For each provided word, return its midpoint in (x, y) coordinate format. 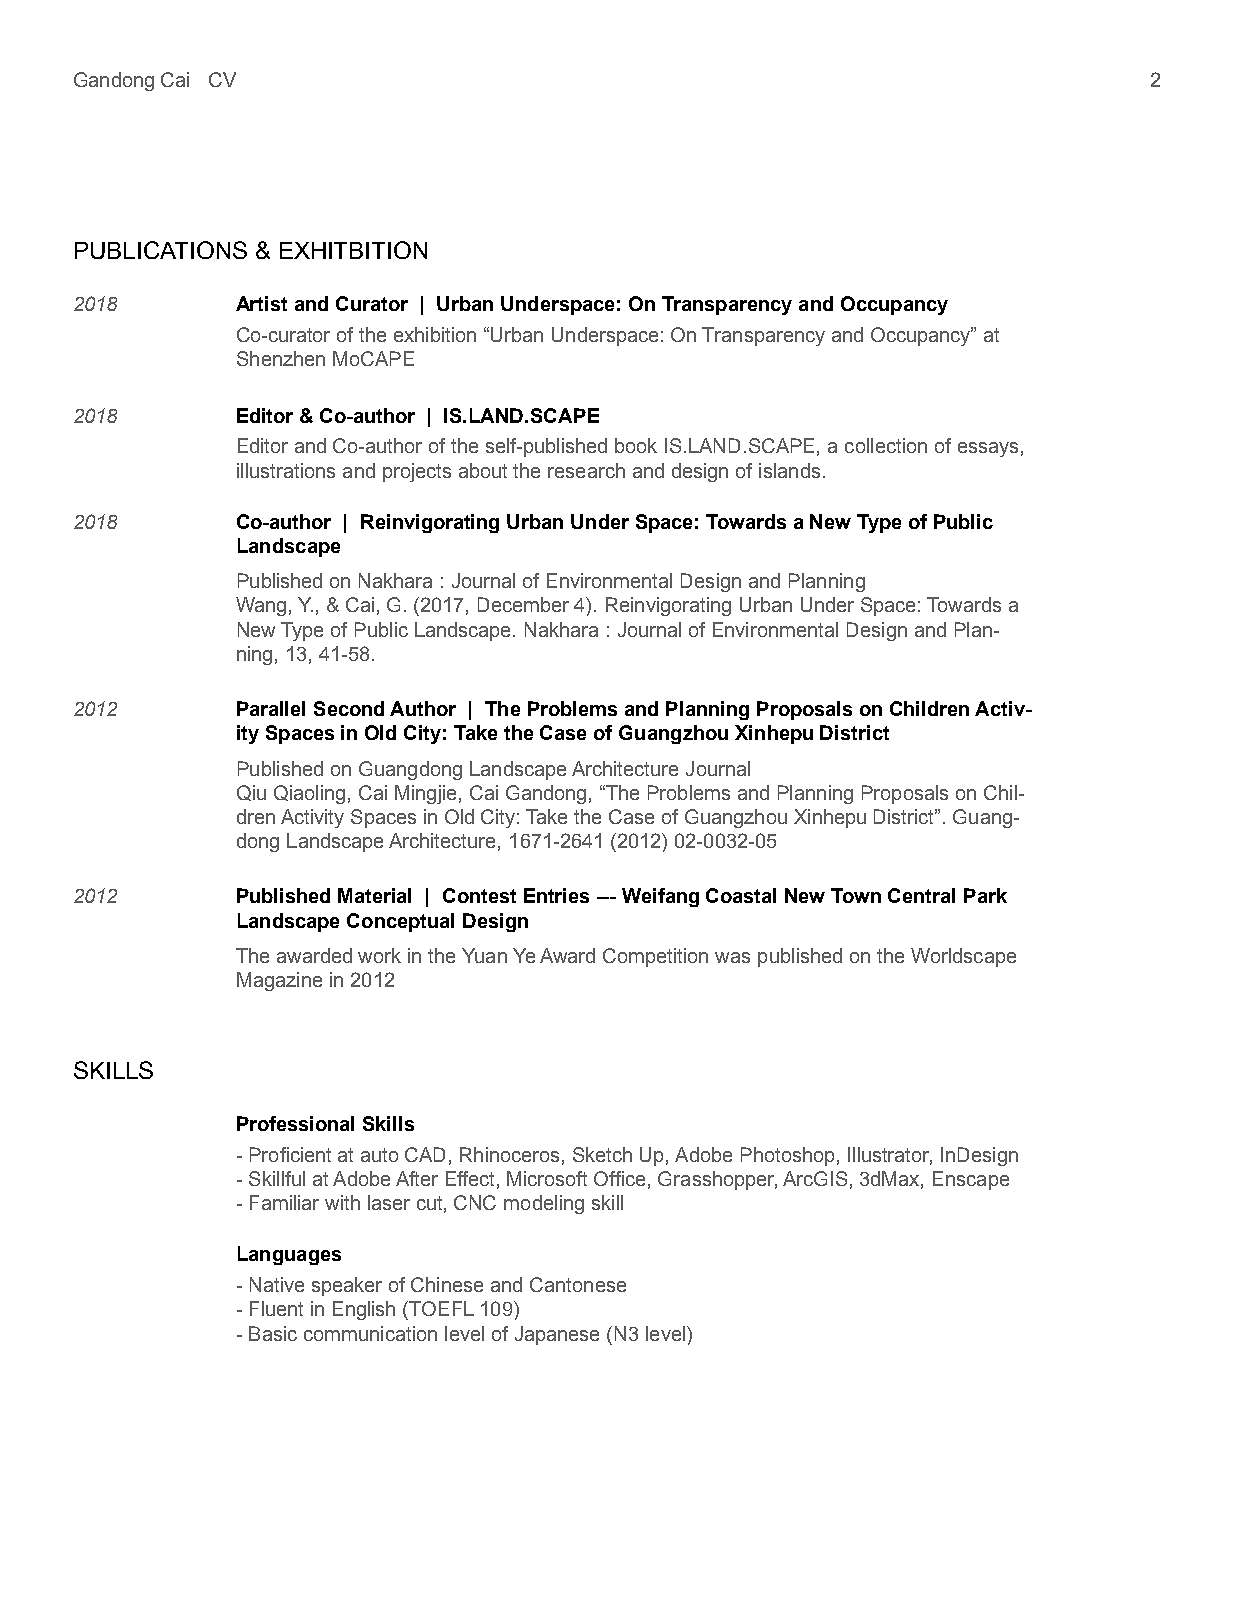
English (364, 1310)
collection (886, 445)
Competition (655, 957)
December (523, 604)
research (586, 470)
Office (619, 1178)
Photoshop (787, 1156)
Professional (295, 1123)
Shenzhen (281, 358)
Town (856, 895)
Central (921, 895)
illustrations (286, 470)
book (636, 445)
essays (988, 449)
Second (349, 708)
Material (374, 895)
